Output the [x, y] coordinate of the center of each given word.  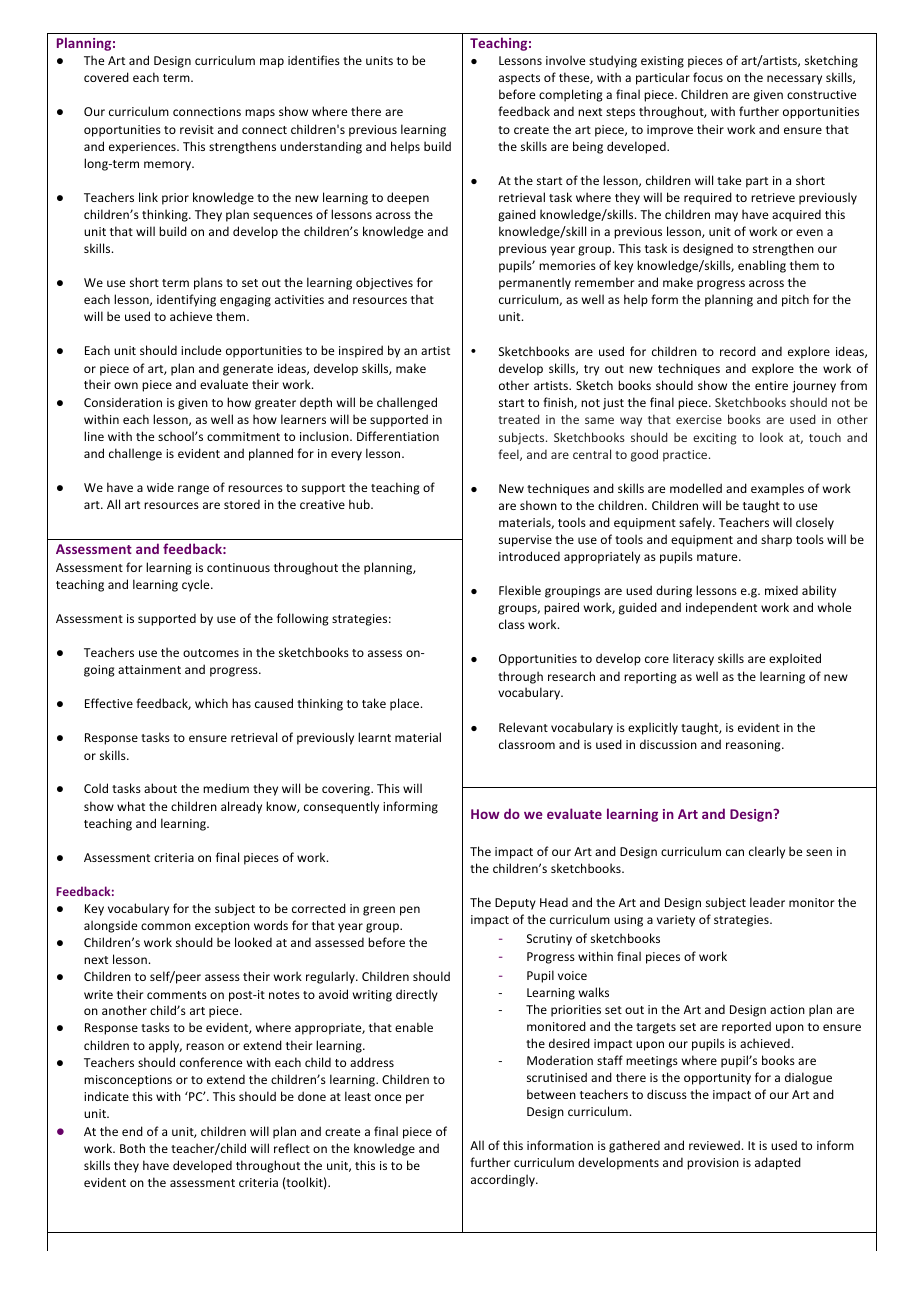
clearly [767, 852]
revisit [197, 129]
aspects [519, 79]
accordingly [504, 1180]
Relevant [523, 727]
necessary [794, 80]
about [160, 788]
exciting [714, 439]
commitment [243, 436]
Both [132, 1148]
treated [519, 419]
